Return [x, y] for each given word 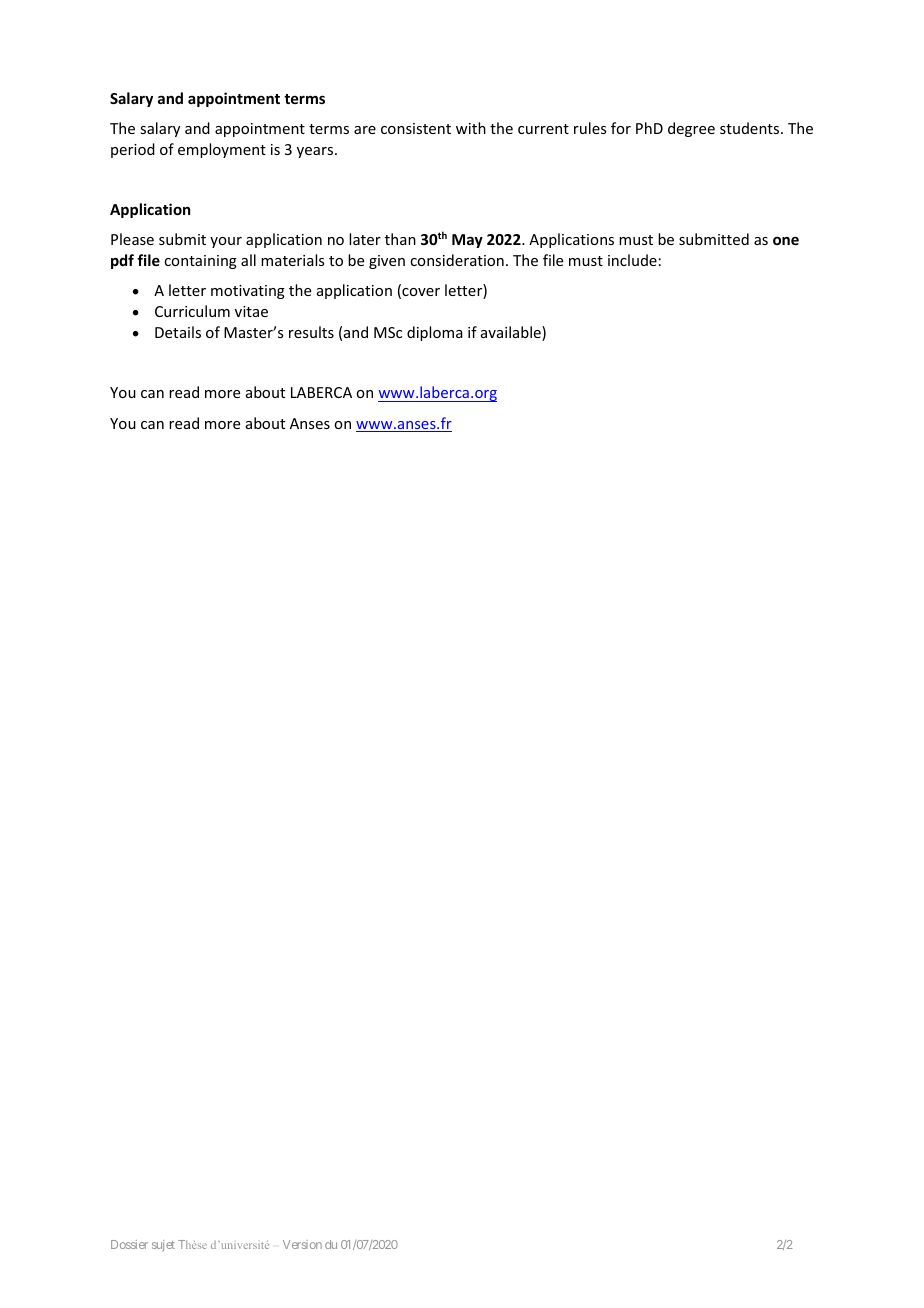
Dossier [129, 1244]
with [471, 128]
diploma [435, 333]
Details [178, 332]
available [512, 333]
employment [222, 150]
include [632, 260]
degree [691, 129]
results [311, 332]
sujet [163, 1245]
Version [302, 1244]
